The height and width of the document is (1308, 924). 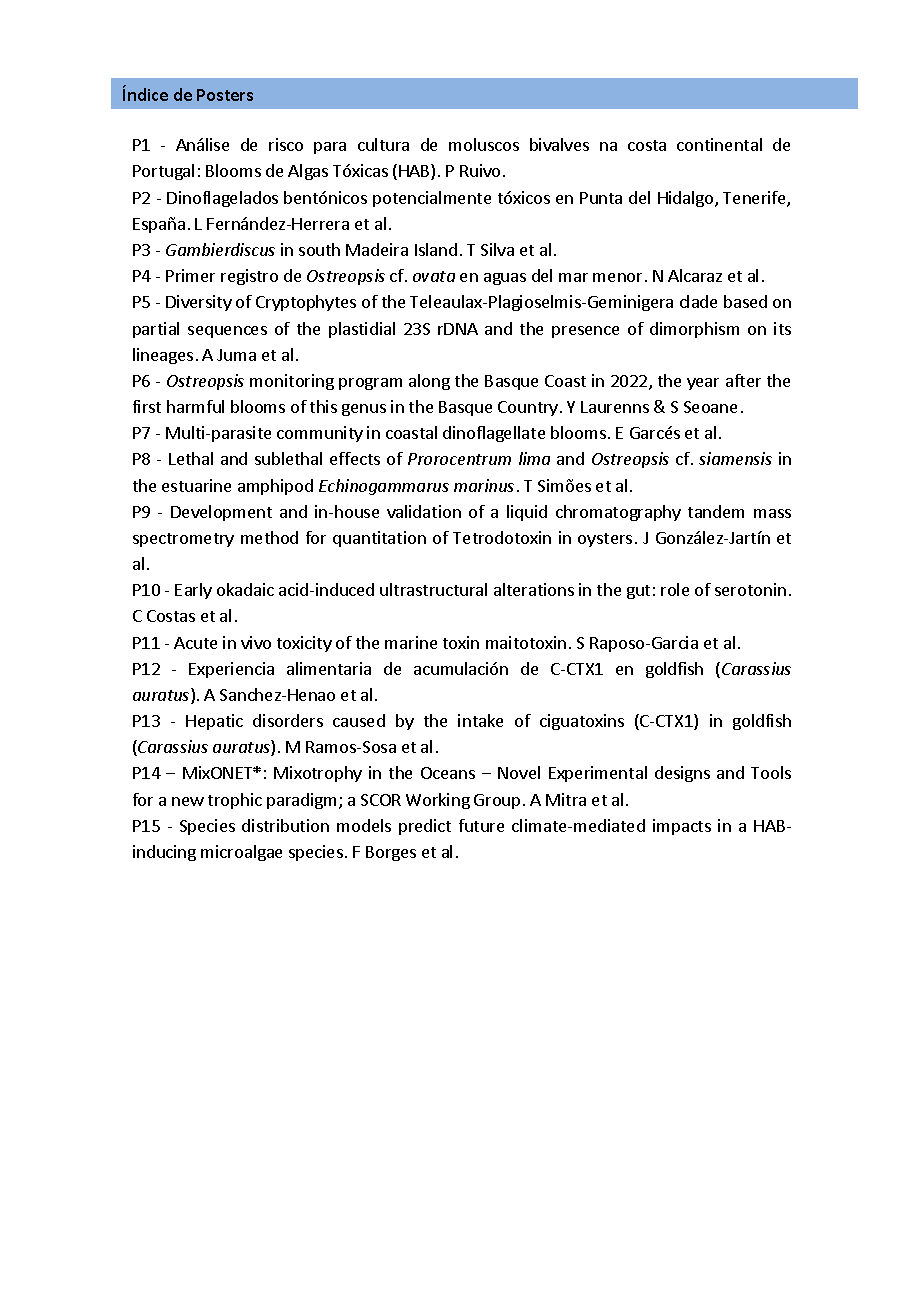 I want to click on Diversity, so click(x=199, y=303).
